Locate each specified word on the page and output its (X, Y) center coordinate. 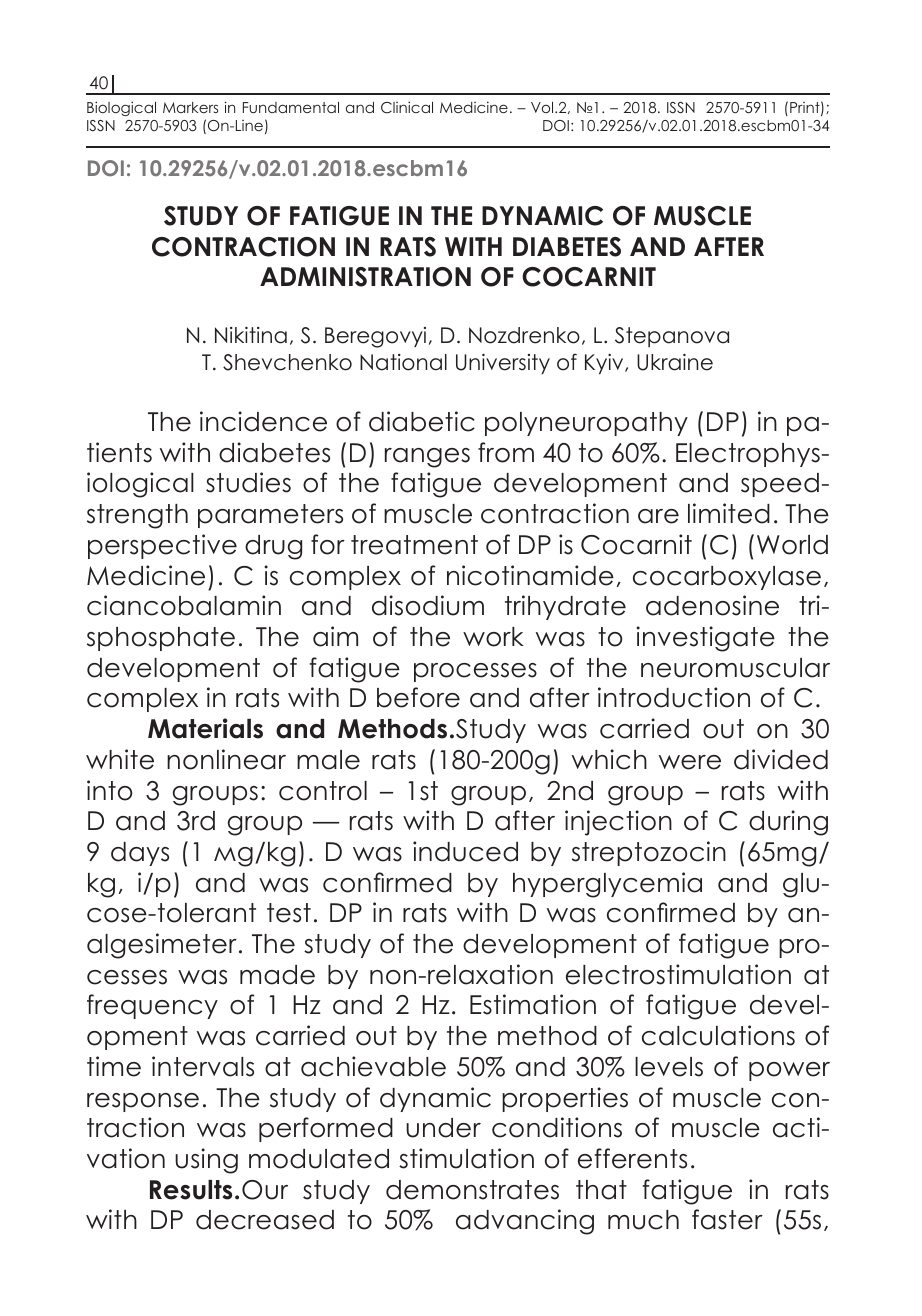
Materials (205, 728)
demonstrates (472, 1190)
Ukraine (675, 362)
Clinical (407, 107)
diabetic (422, 421)
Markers (190, 107)
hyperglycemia (607, 885)
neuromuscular (735, 668)
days (140, 854)
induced (465, 851)
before (418, 697)
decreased (265, 1220)
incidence (263, 421)
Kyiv (605, 364)
